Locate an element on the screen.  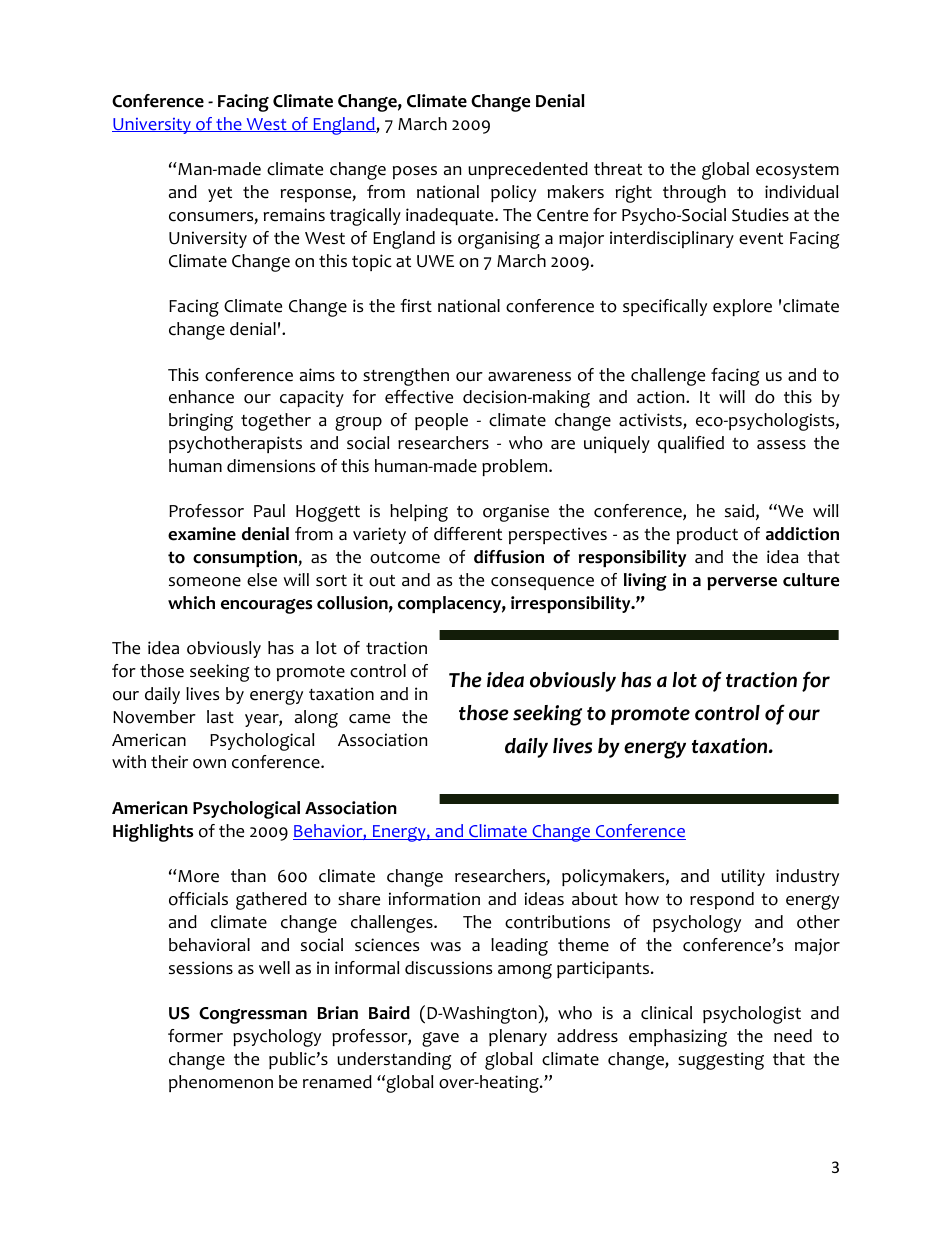
through is located at coordinates (694, 194).
